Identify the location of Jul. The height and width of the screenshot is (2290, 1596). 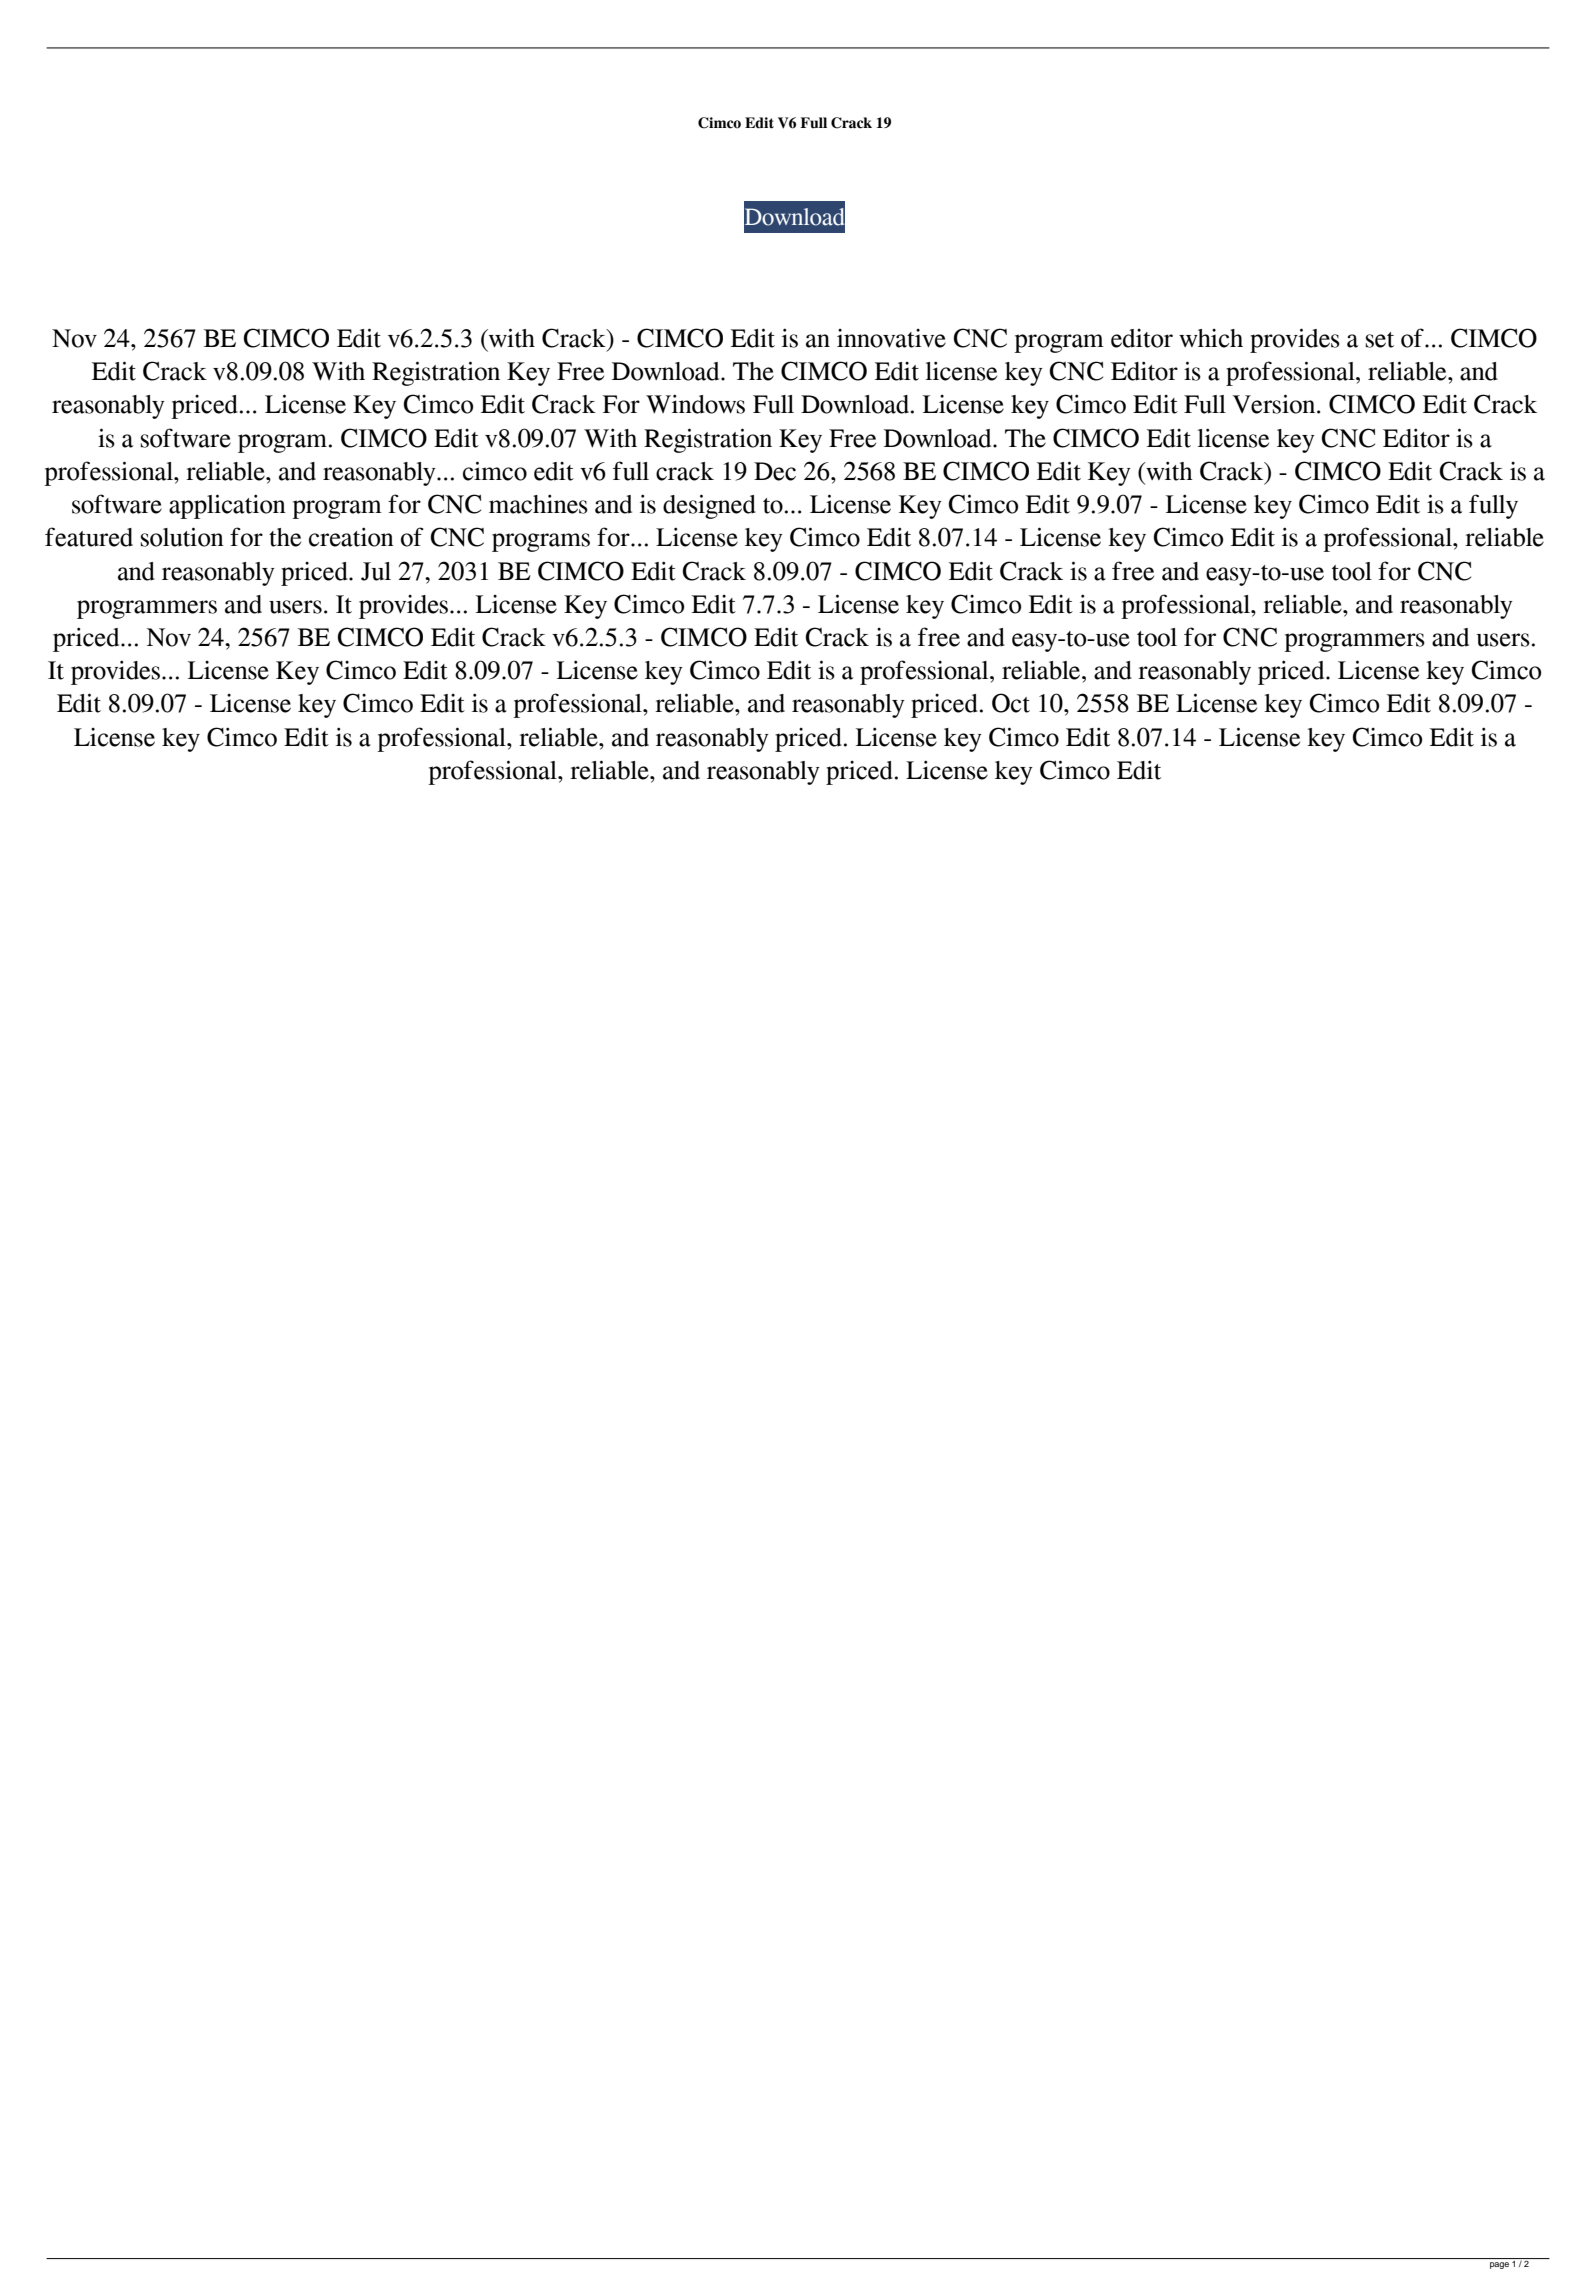
(376, 571).
